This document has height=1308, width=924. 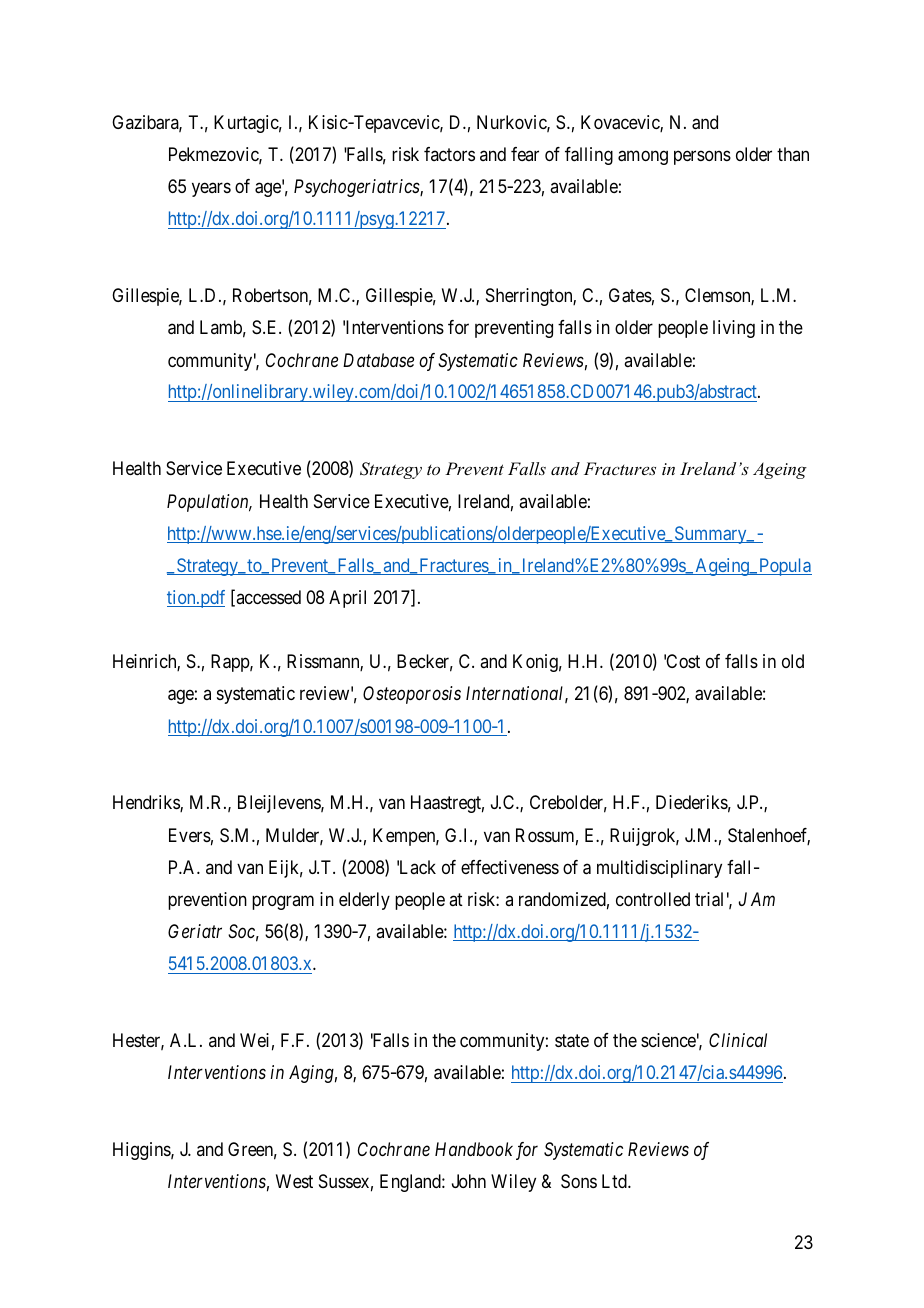 What do you see at coordinates (211, 190) in the document?
I see `years` at bounding box center [211, 190].
